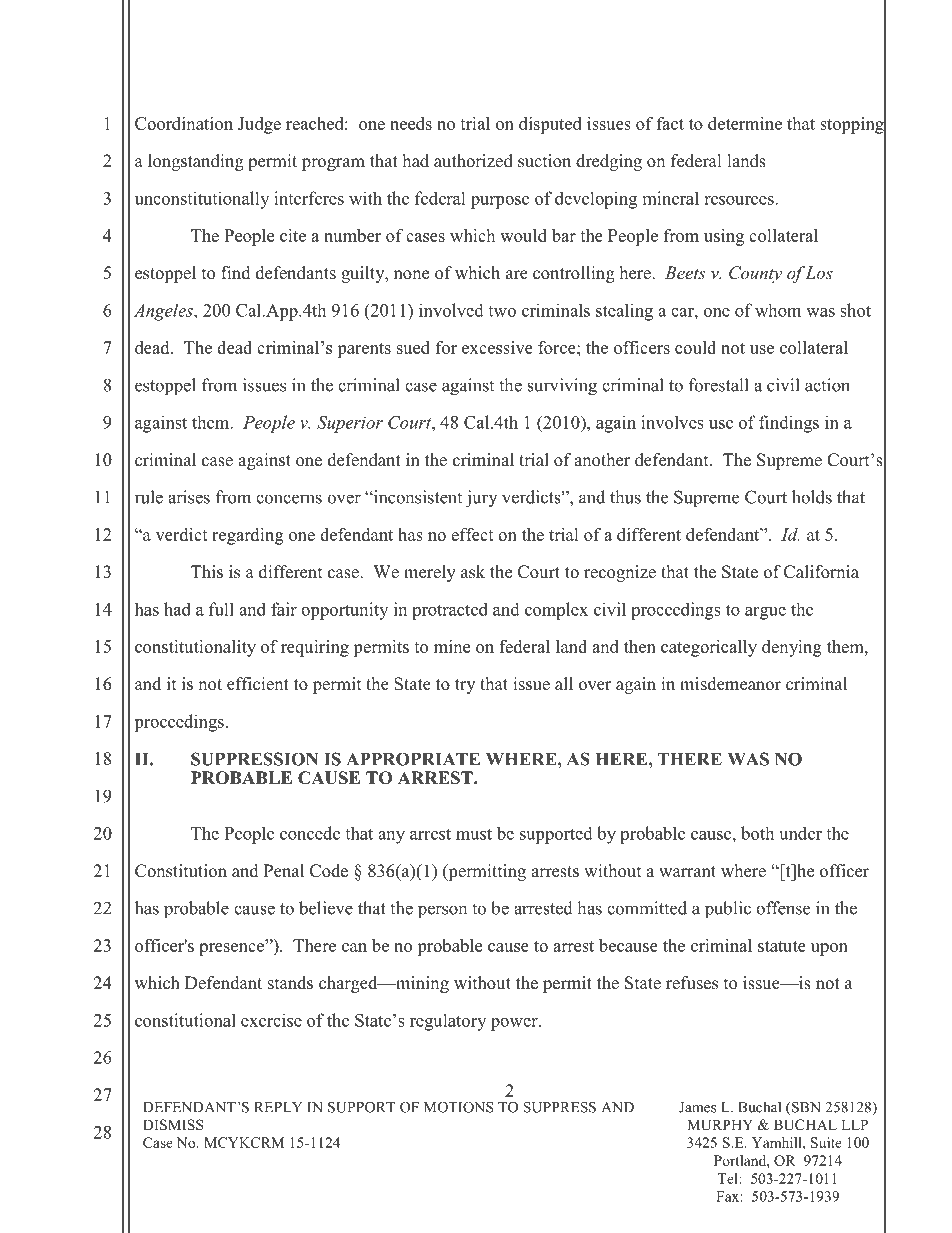 This page has width=952, height=1233. Describe the element at coordinates (258, 684) in the page. I see `efficient` at that location.
